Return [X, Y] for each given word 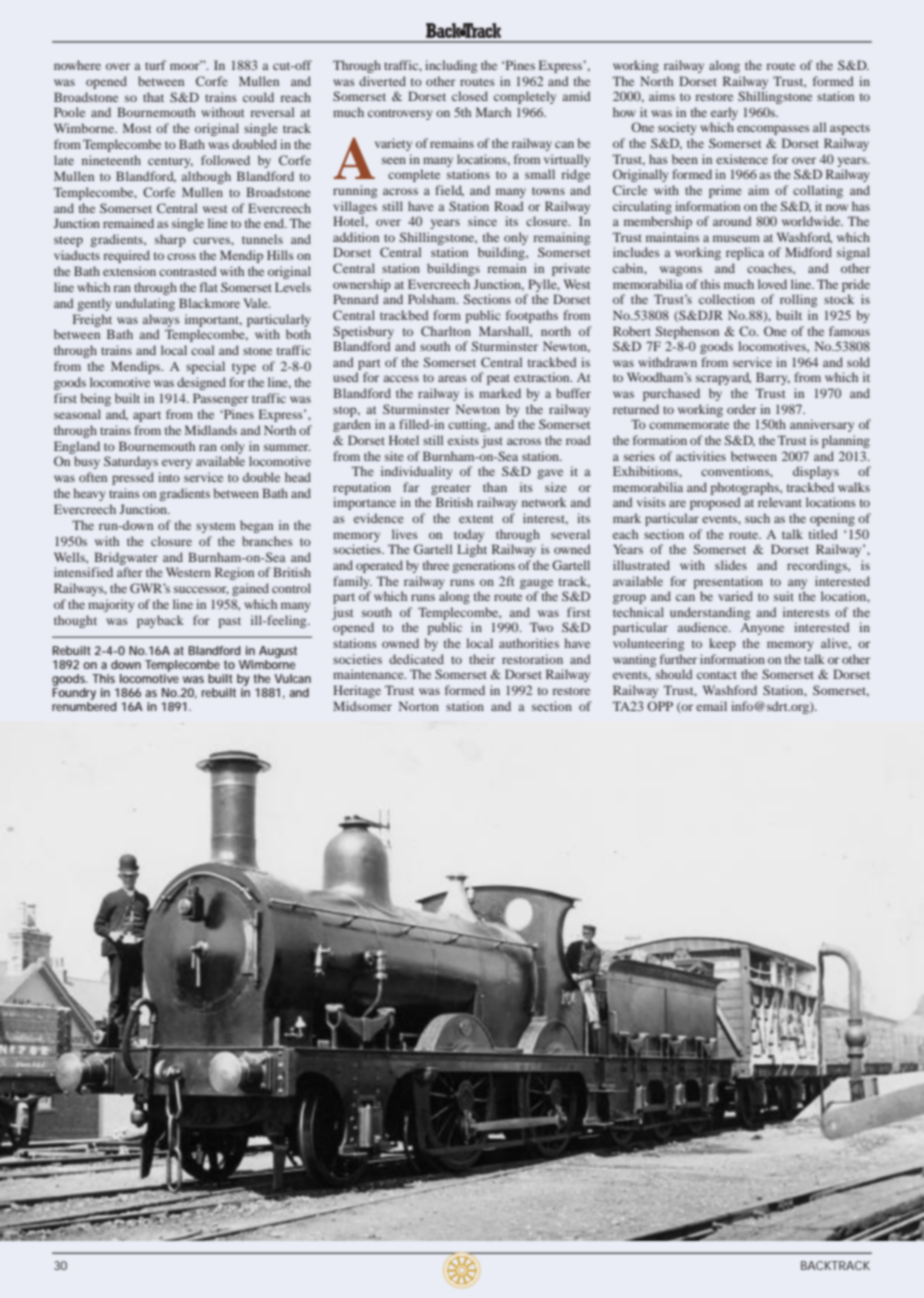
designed [201, 383]
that [153, 97]
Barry [773, 378]
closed [470, 96]
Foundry [74, 695]
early [724, 113]
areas [452, 378]
